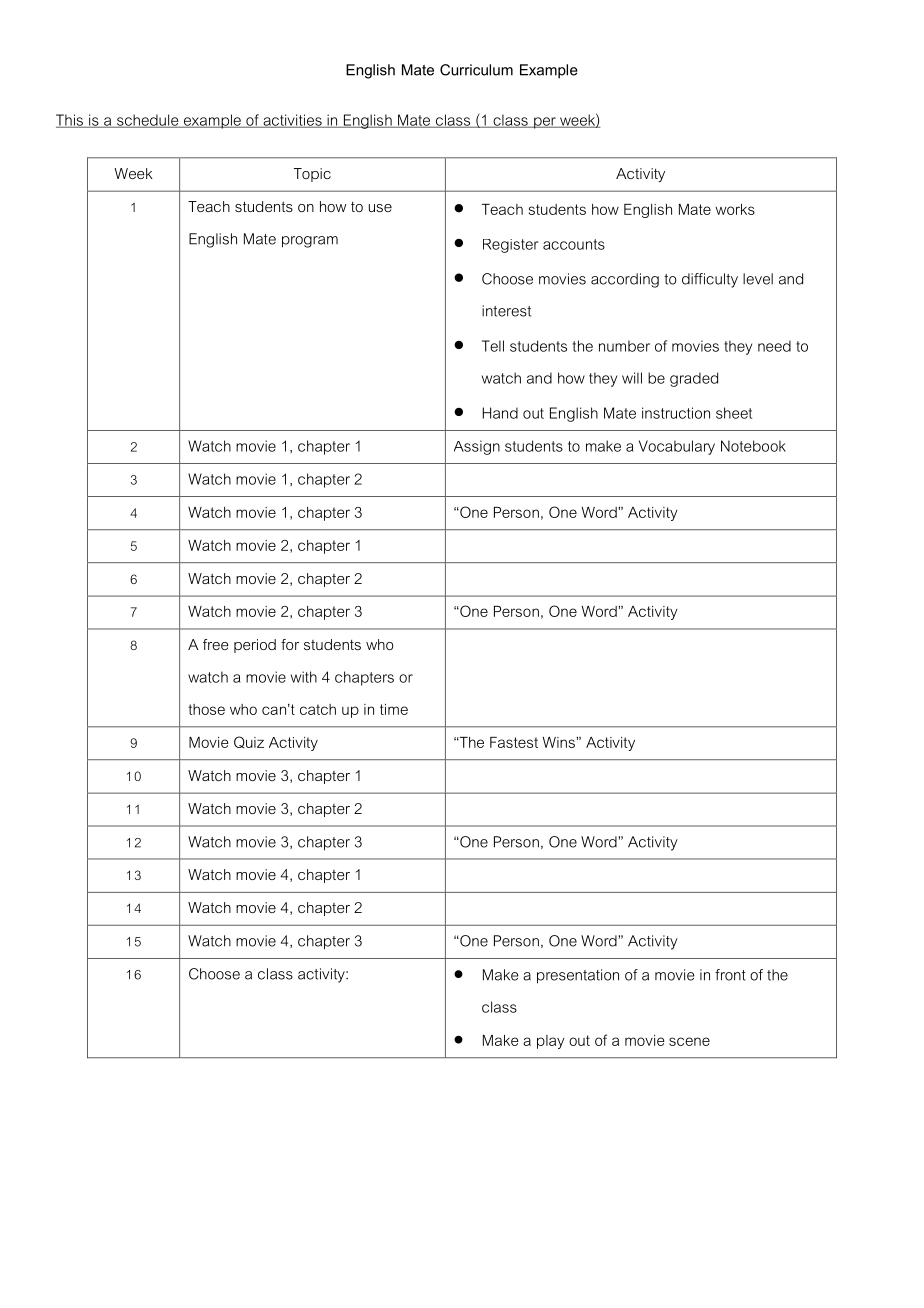  What do you see at coordinates (551, 1042) in the screenshot?
I see `play` at bounding box center [551, 1042].
